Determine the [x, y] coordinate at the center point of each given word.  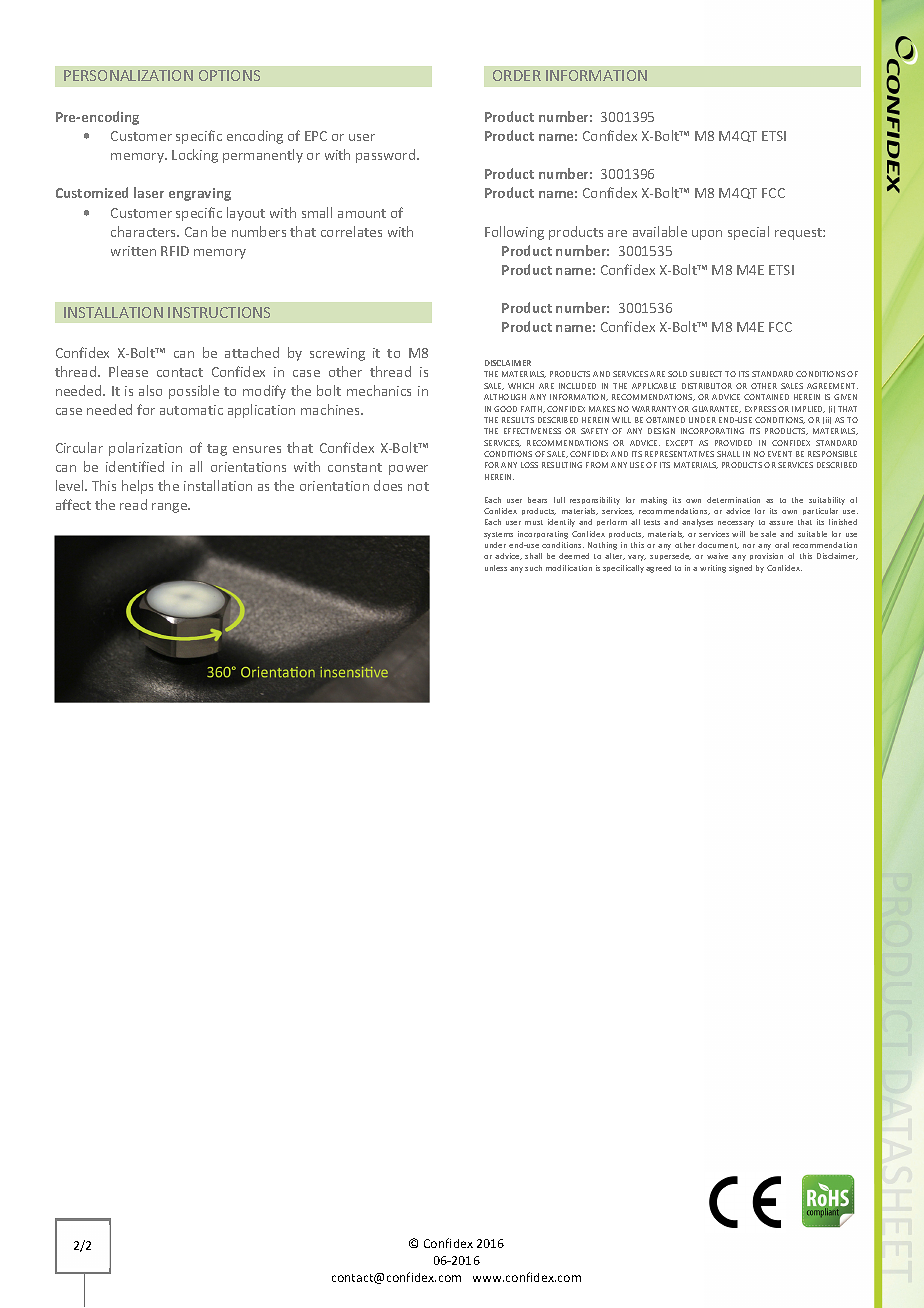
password [385, 156]
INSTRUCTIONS [219, 312]
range [171, 508]
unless [496, 568]
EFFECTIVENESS [532, 431]
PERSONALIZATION [128, 75]
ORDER [517, 75]
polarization [145, 449]
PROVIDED [733, 443]
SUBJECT [706, 374]
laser [149, 192]
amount [362, 213]
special [748, 233]
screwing [337, 354]
